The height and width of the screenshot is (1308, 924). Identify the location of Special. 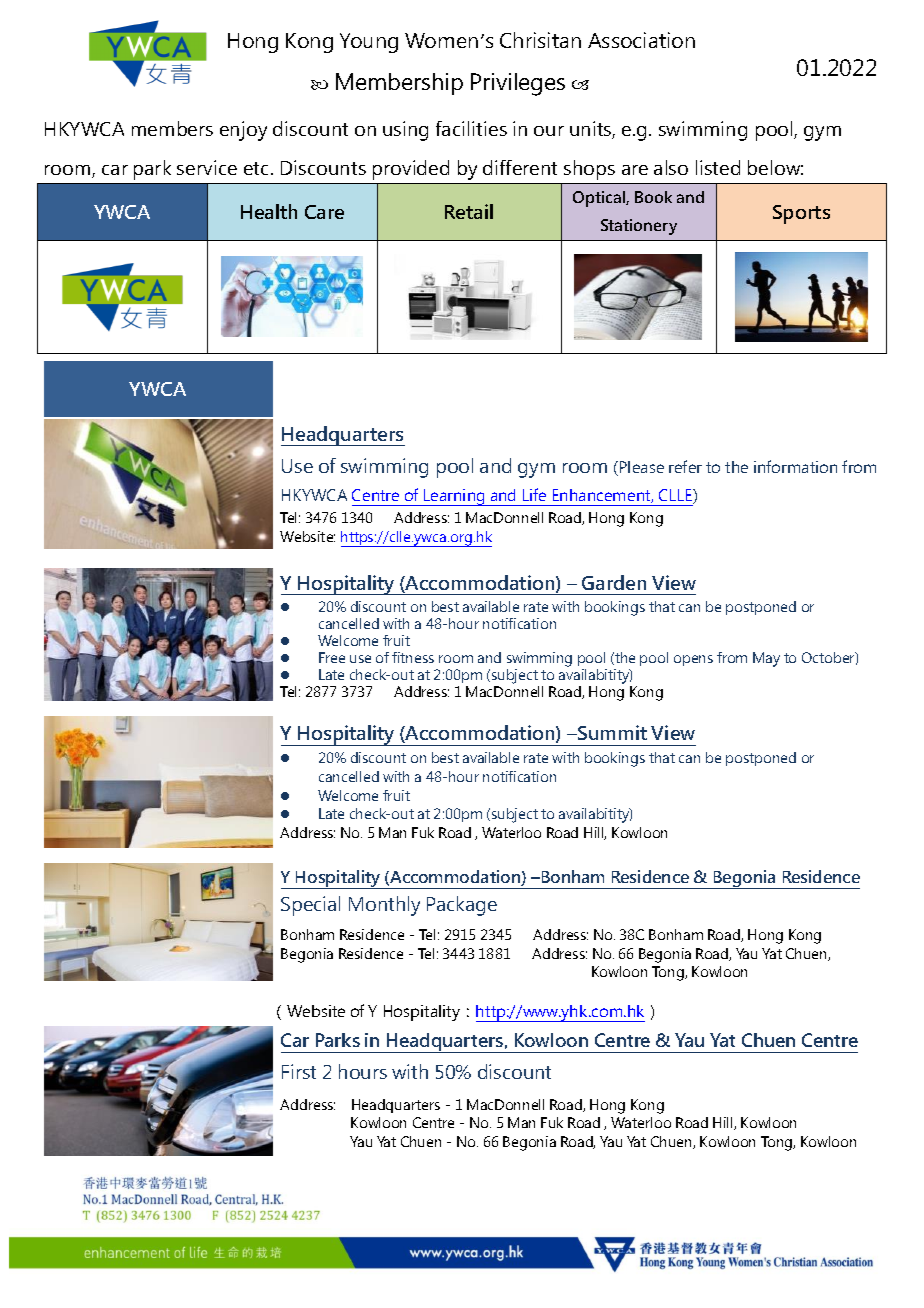
(310, 906).
